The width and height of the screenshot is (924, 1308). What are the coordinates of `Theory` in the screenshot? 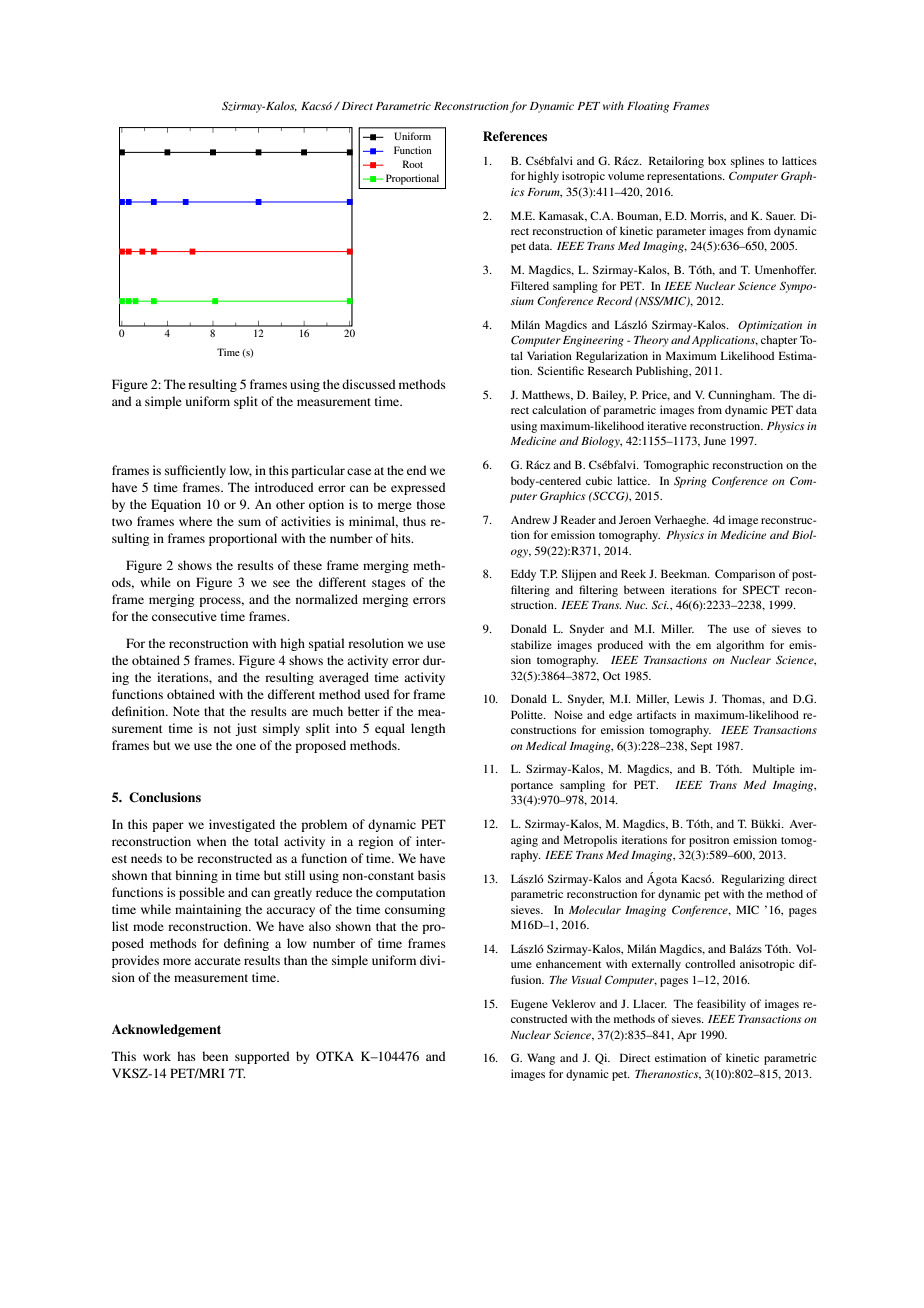 It's located at (651, 341).
